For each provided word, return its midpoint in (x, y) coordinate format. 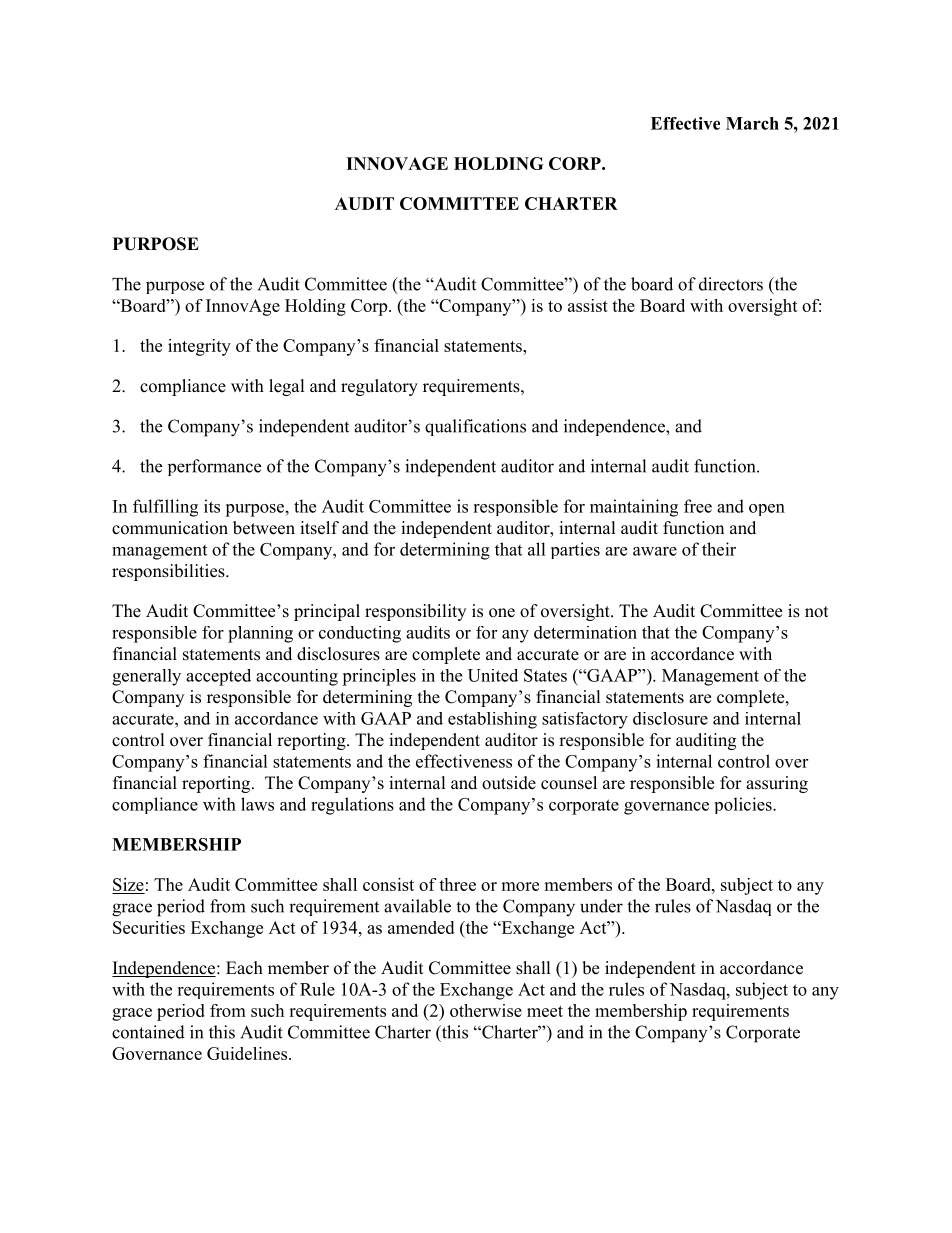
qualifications (475, 427)
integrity (199, 347)
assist (588, 305)
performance (214, 467)
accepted (218, 677)
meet (545, 1011)
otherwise (486, 1010)
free (698, 506)
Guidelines (248, 1053)
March (752, 123)
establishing (492, 720)
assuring (777, 784)
